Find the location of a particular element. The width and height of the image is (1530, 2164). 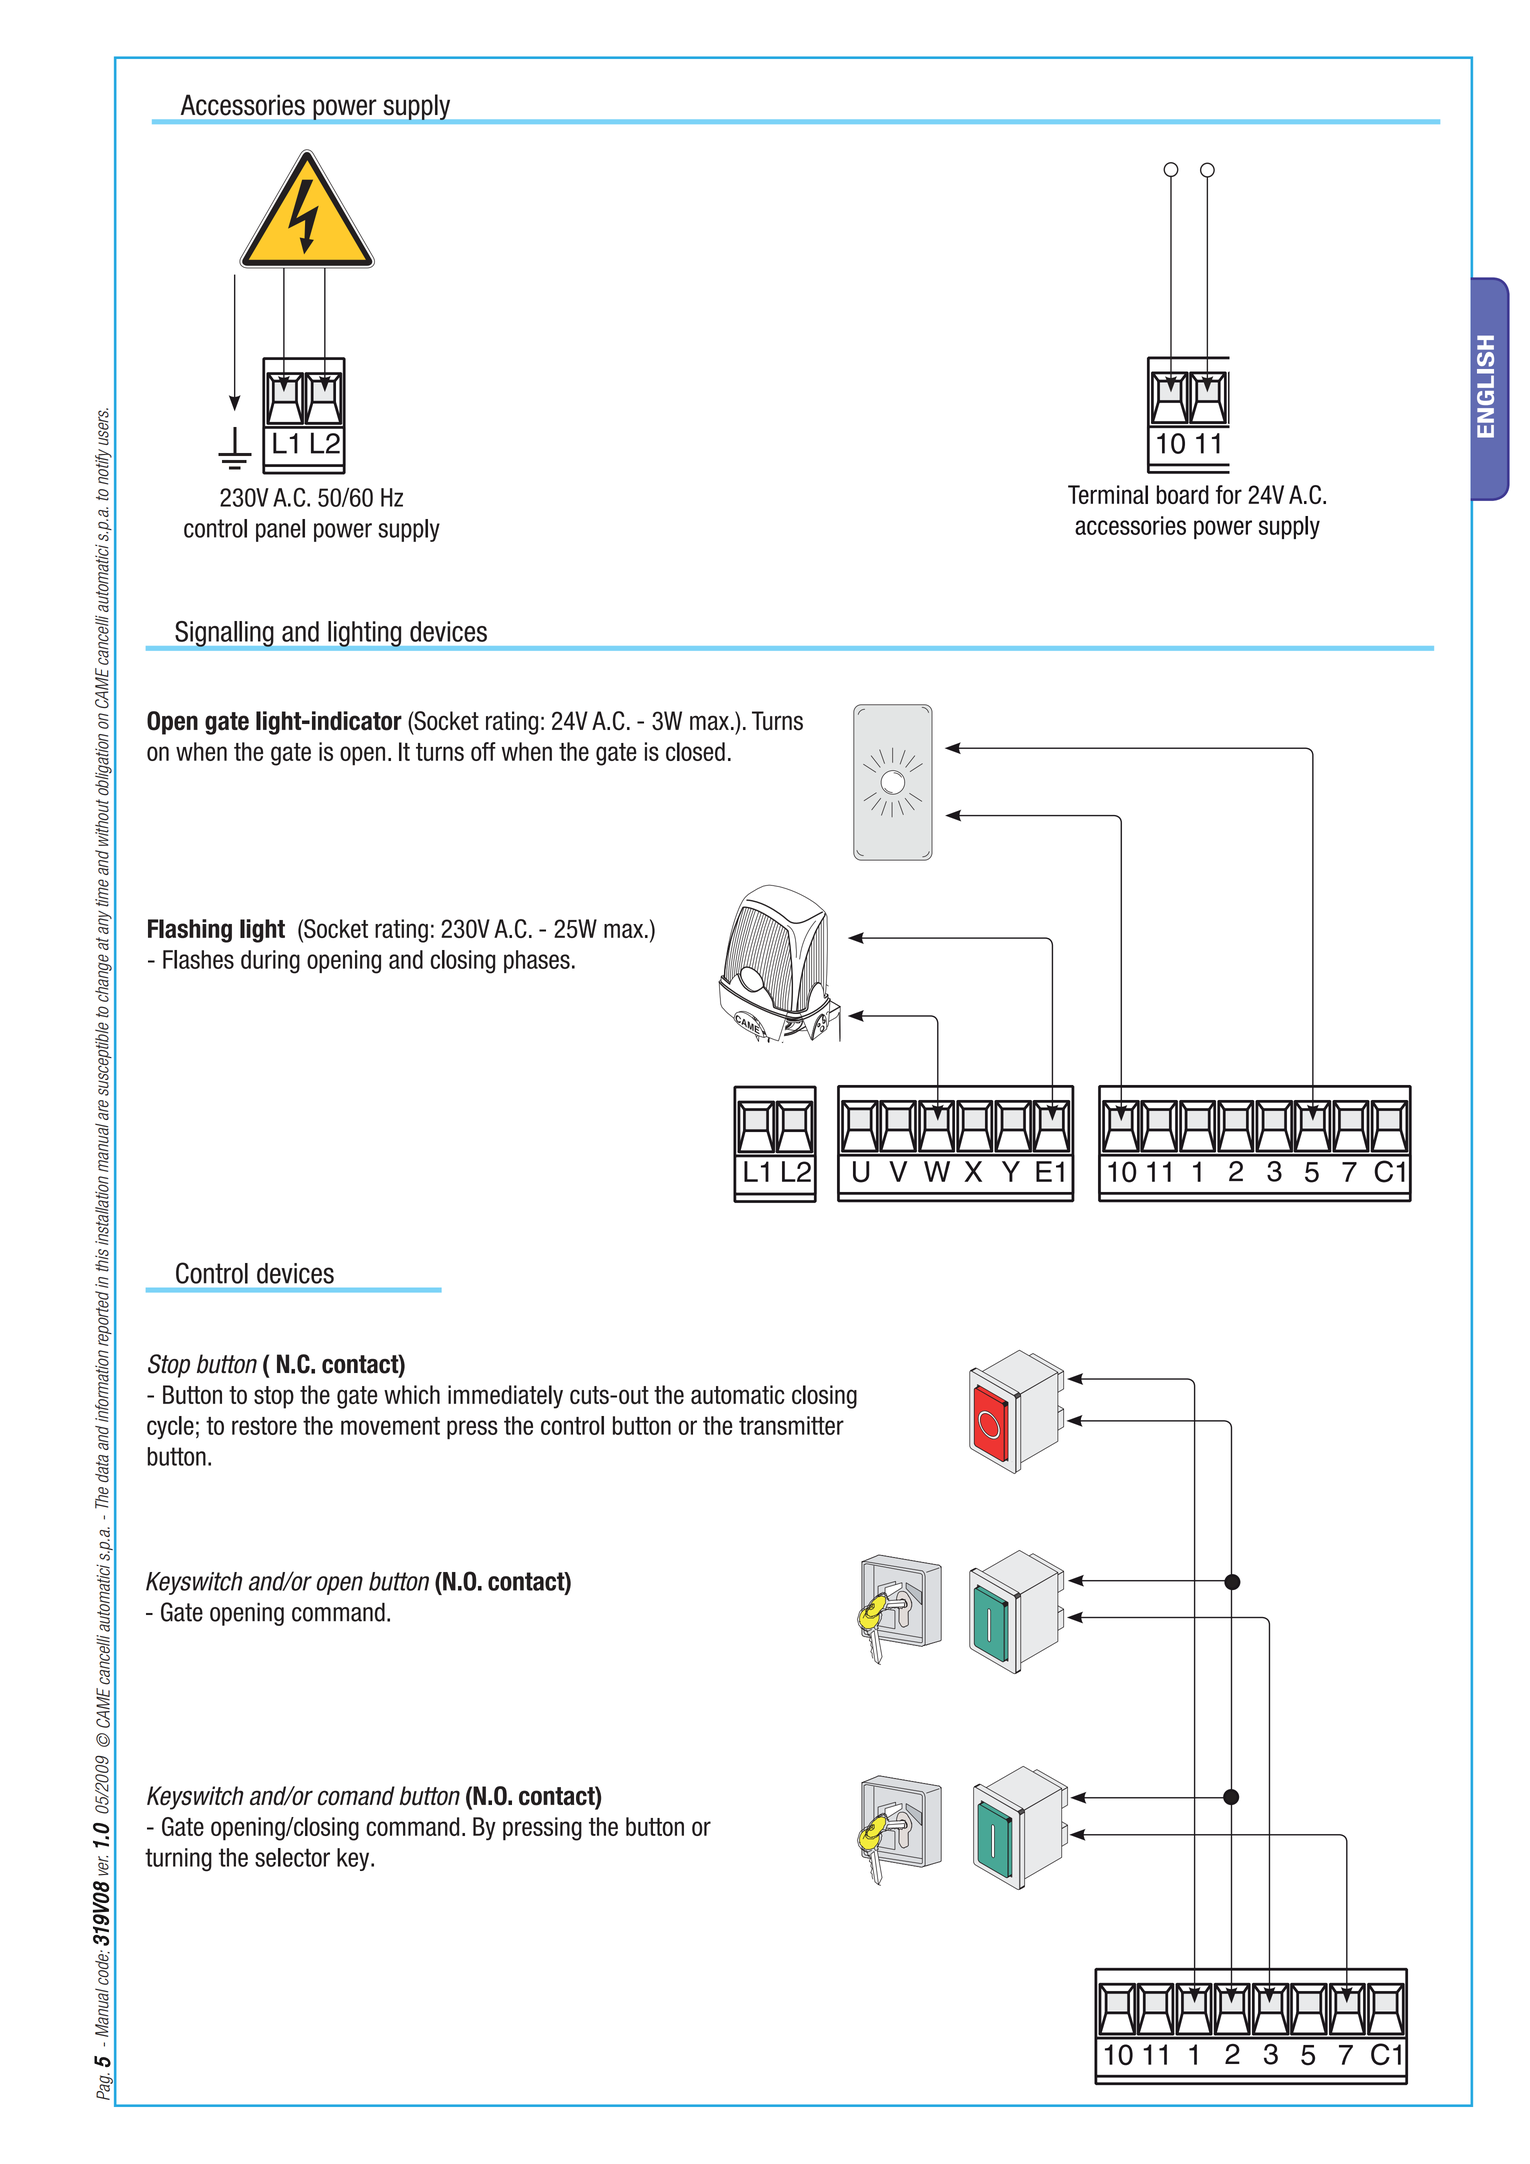

which is located at coordinates (412, 1394).
